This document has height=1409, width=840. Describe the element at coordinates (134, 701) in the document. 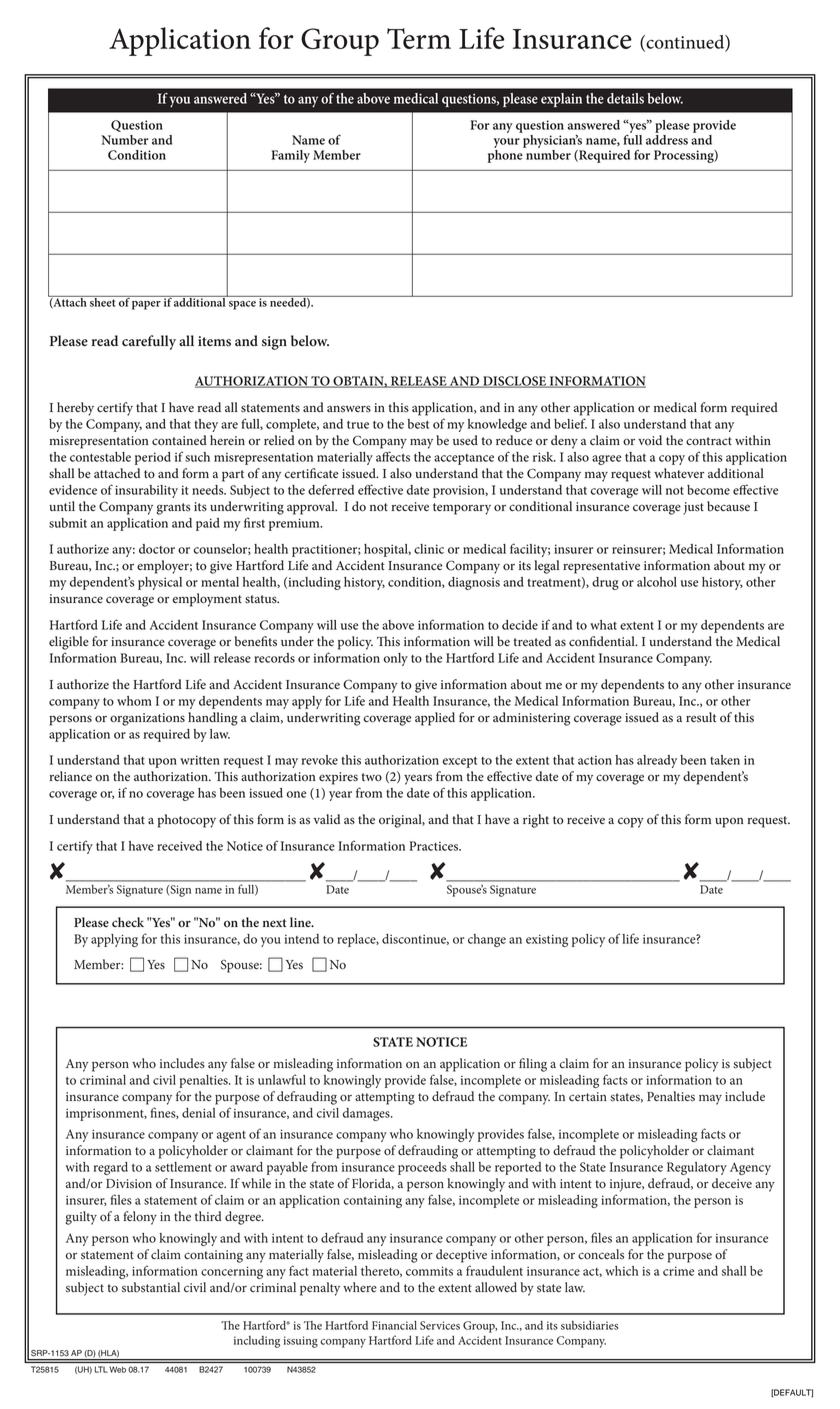

I see `whom` at that location.
